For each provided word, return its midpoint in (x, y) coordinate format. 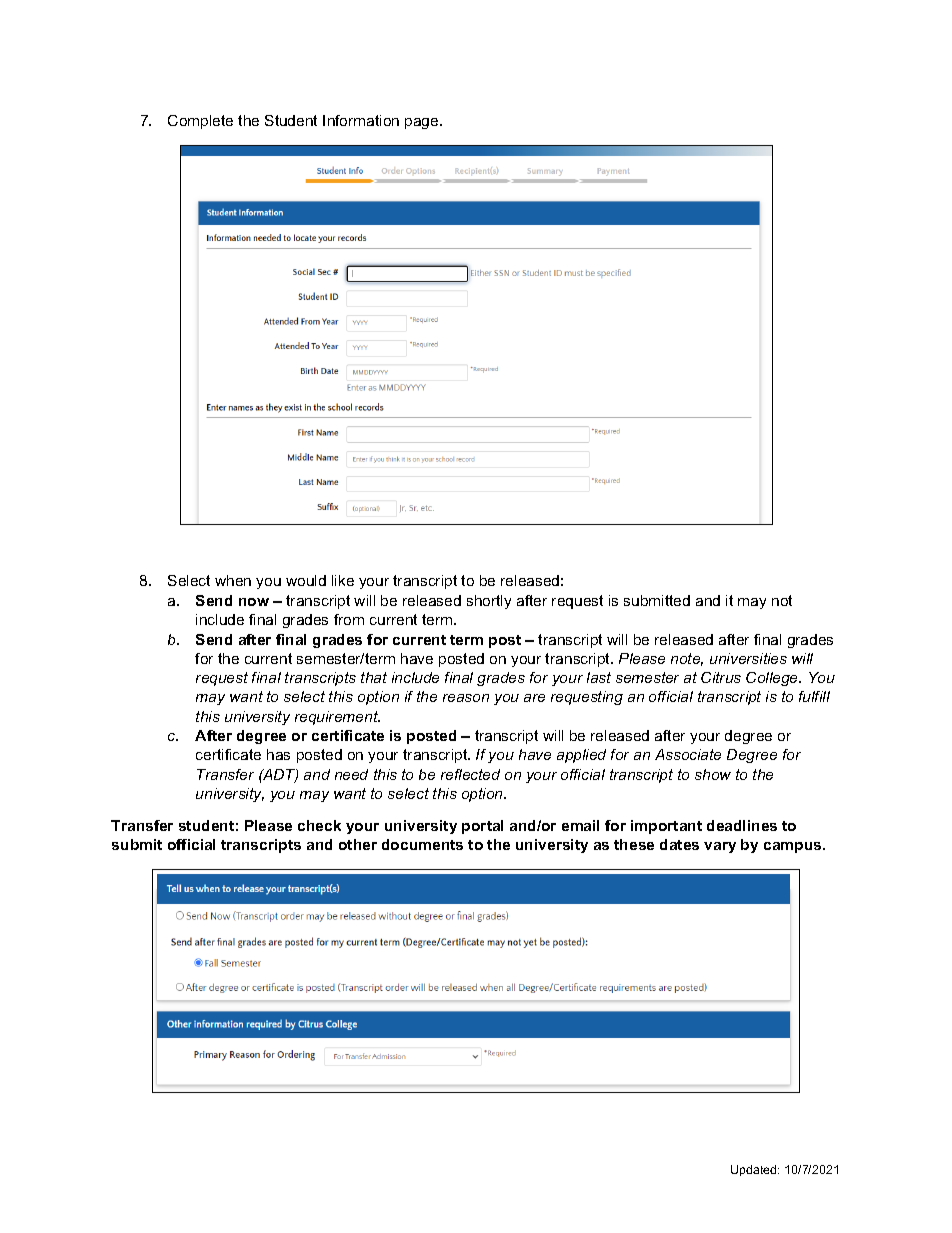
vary (720, 847)
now (254, 602)
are (534, 698)
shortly (489, 602)
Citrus (721, 677)
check (319, 825)
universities (748, 658)
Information (361, 120)
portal (482, 827)
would (306, 580)
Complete (200, 122)
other (358, 844)
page (423, 123)
